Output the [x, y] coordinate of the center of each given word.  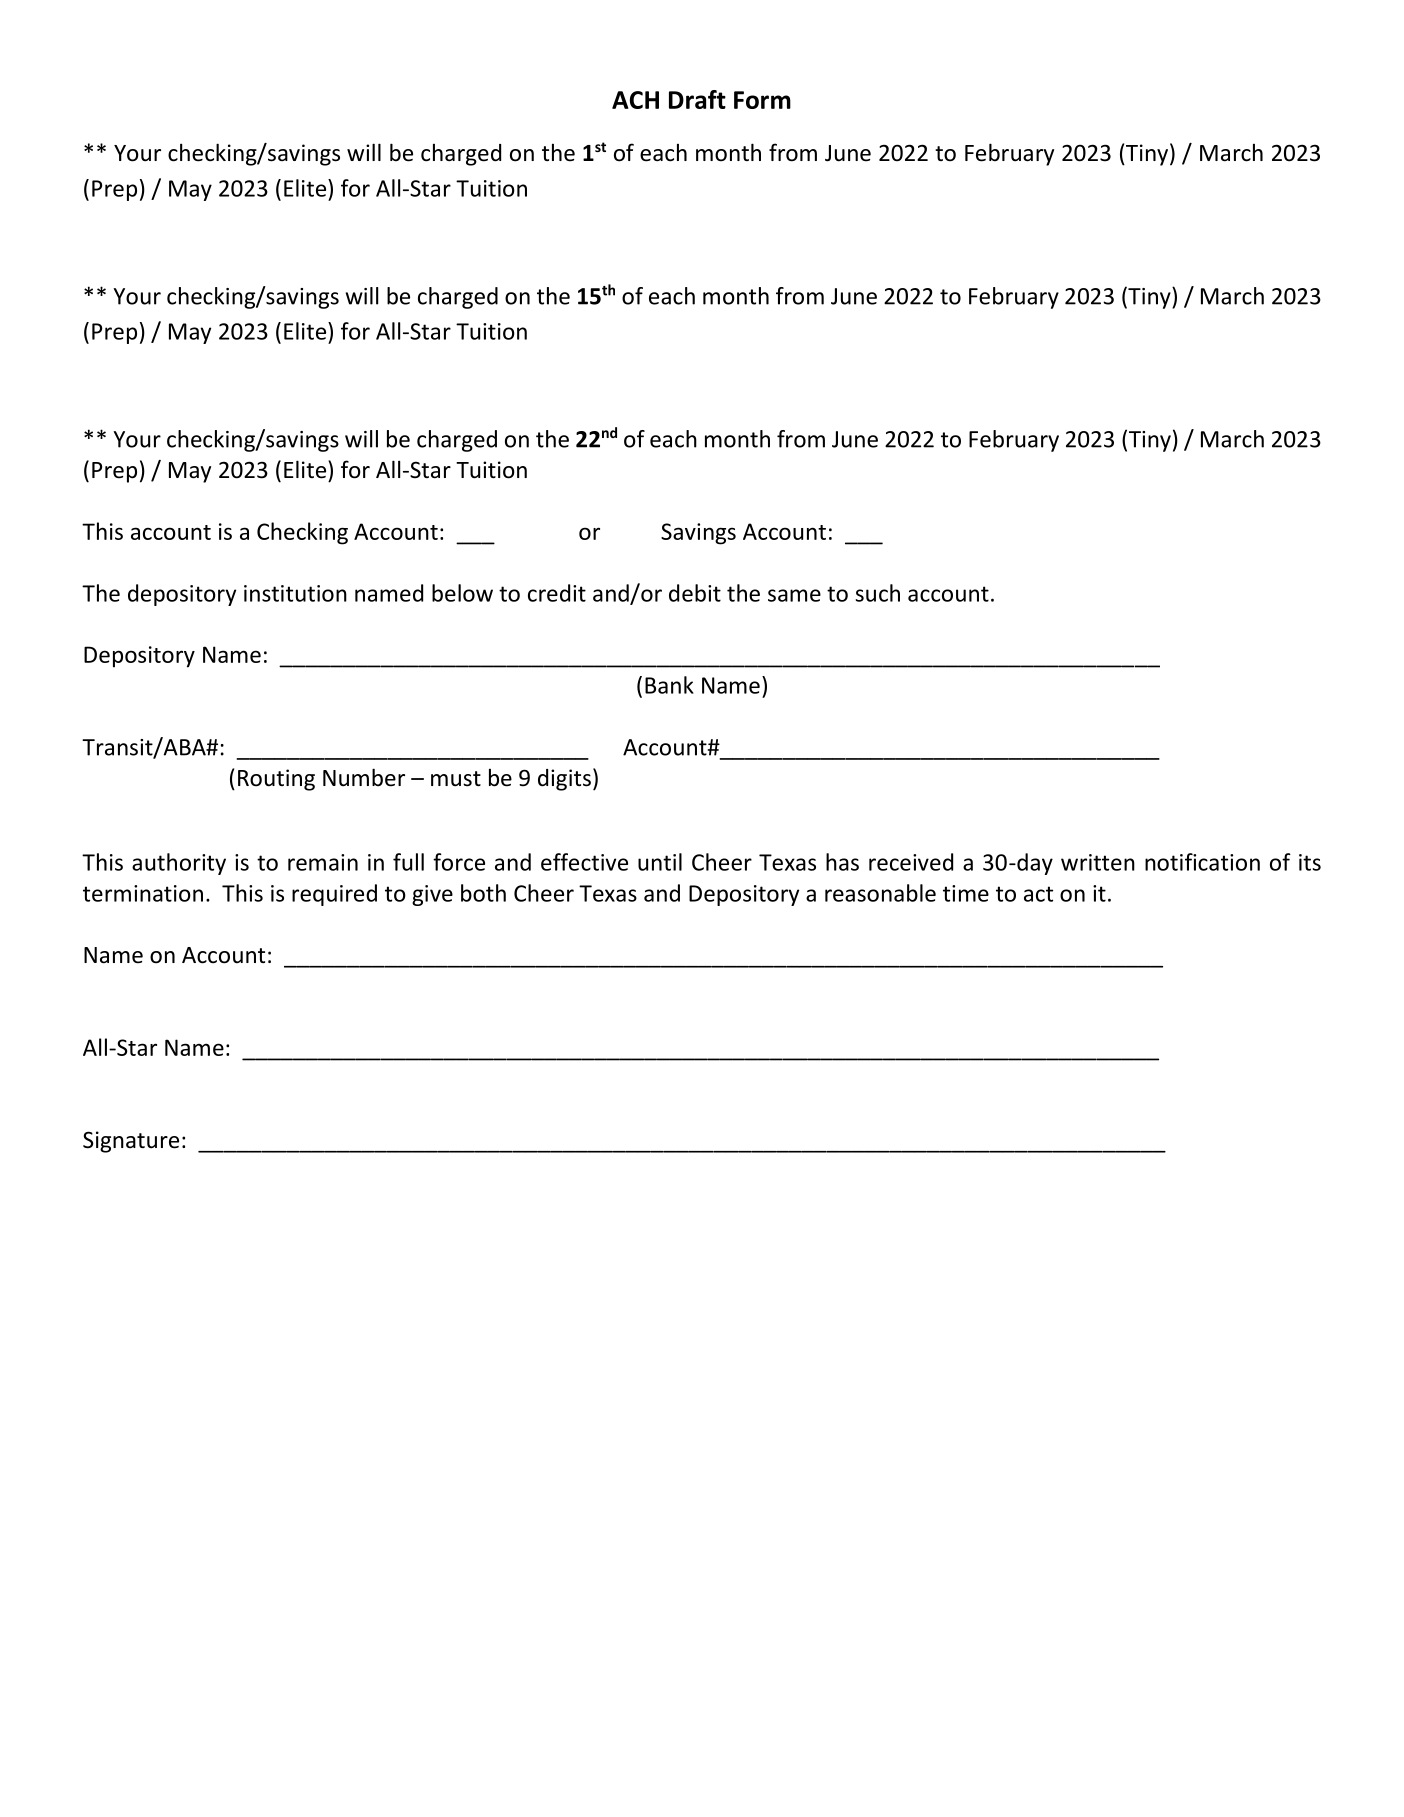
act [1038, 894]
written [1098, 862]
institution [295, 593]
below [462, 593]
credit [557, 593]
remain [323, 862]
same [794, 595]
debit [695, 593]
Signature [131, 1142]
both [483, 893]
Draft [697, 99]
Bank [669, 685]
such [877, 593]
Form [762, 100]
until [660, 862]
